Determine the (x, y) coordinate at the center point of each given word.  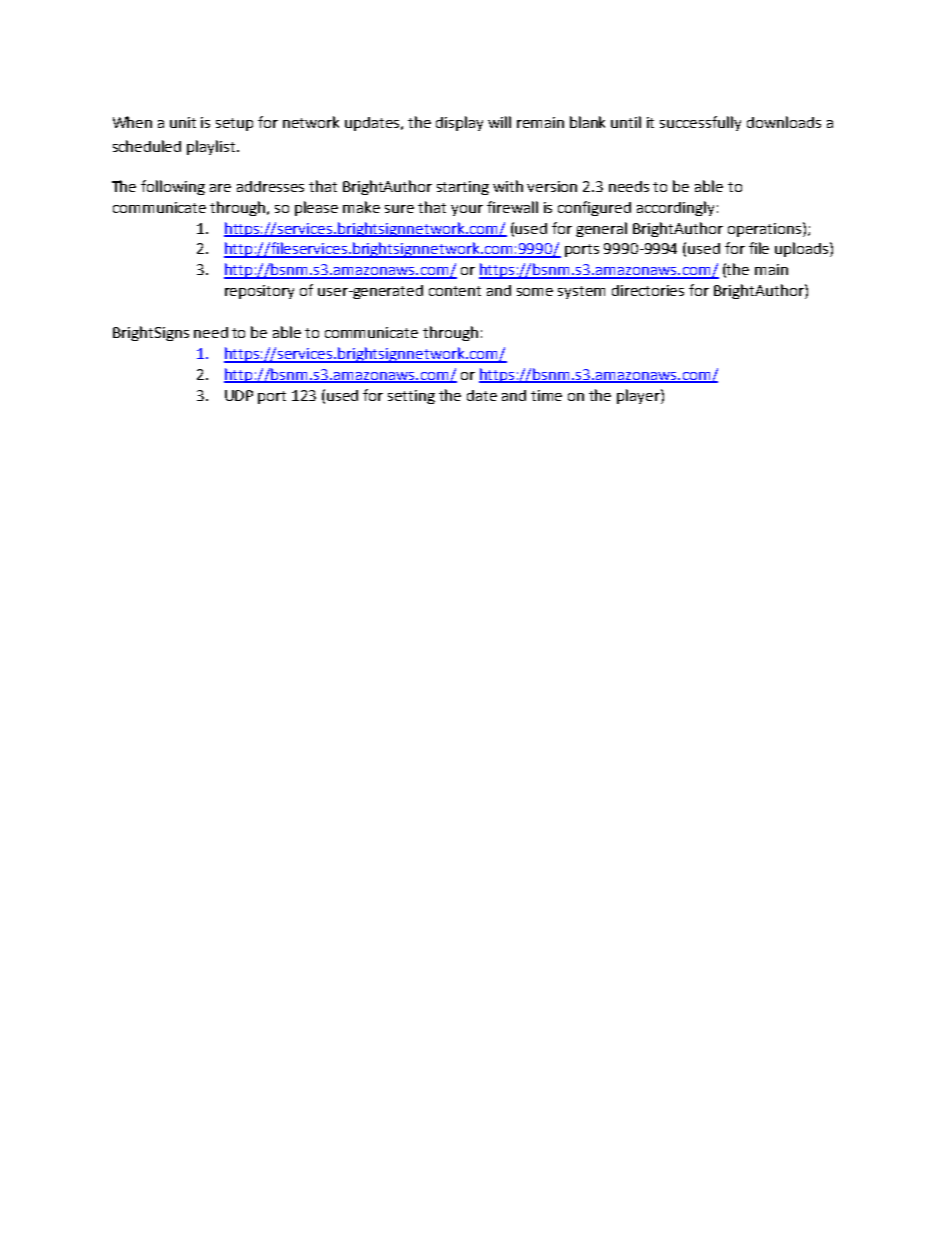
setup (234, 124)
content (455, 291)
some (535, 292)
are (220, 188)
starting (463, 188)
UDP (239, 395)
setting (411, 397)
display (459, 123)
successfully (700, 123)
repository (259, 292)
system (581, 292)
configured (594, 208)
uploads (803, 249)
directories (648, 290)
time (546, 395)
